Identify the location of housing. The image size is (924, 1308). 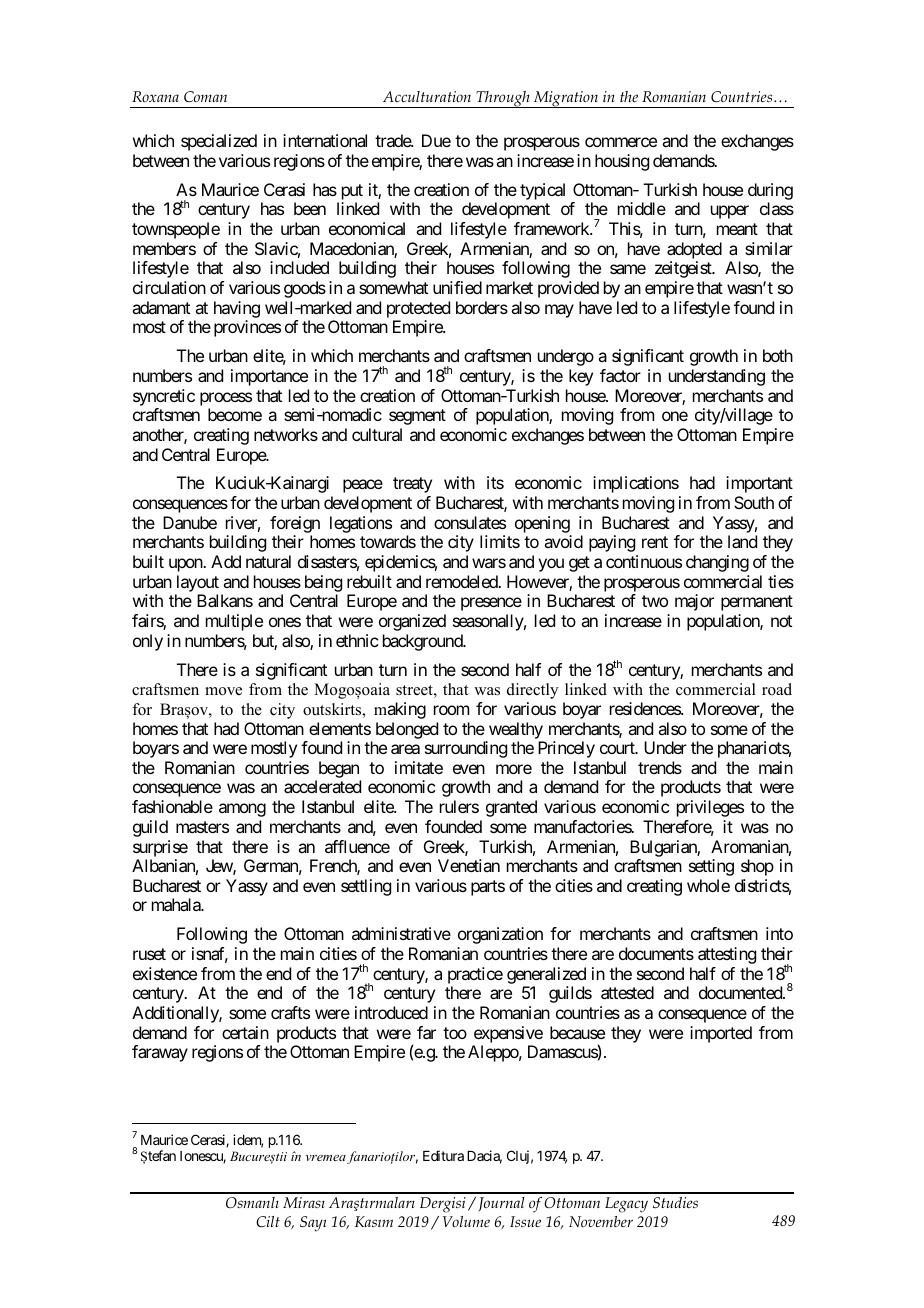
(622, 162).
